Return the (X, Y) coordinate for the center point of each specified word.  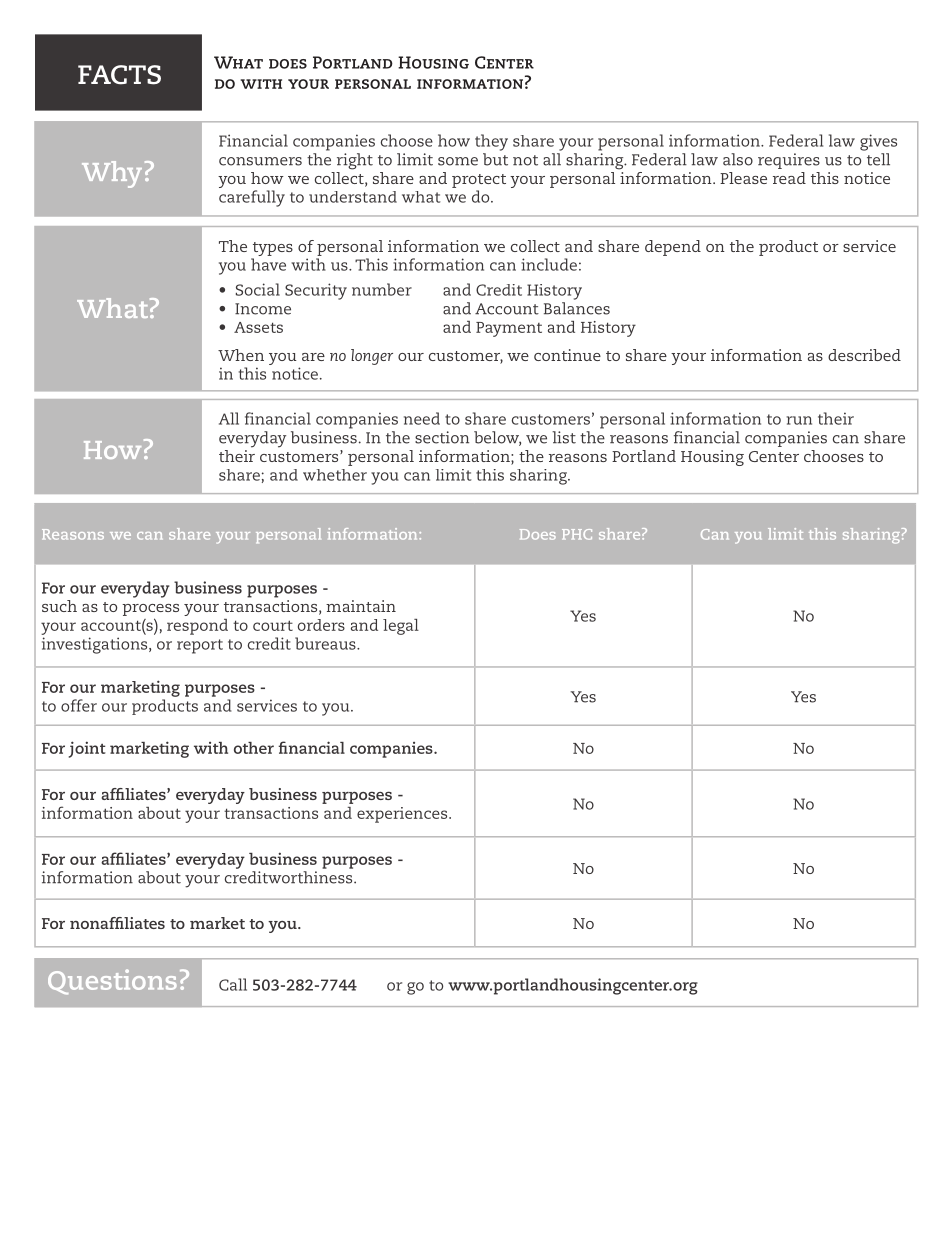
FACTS (119, 75)
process (150, 610)
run (799, 420)
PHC (577, 534)
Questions (112, 982)
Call (233, 984)
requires (789, 161)
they (491, 142)
